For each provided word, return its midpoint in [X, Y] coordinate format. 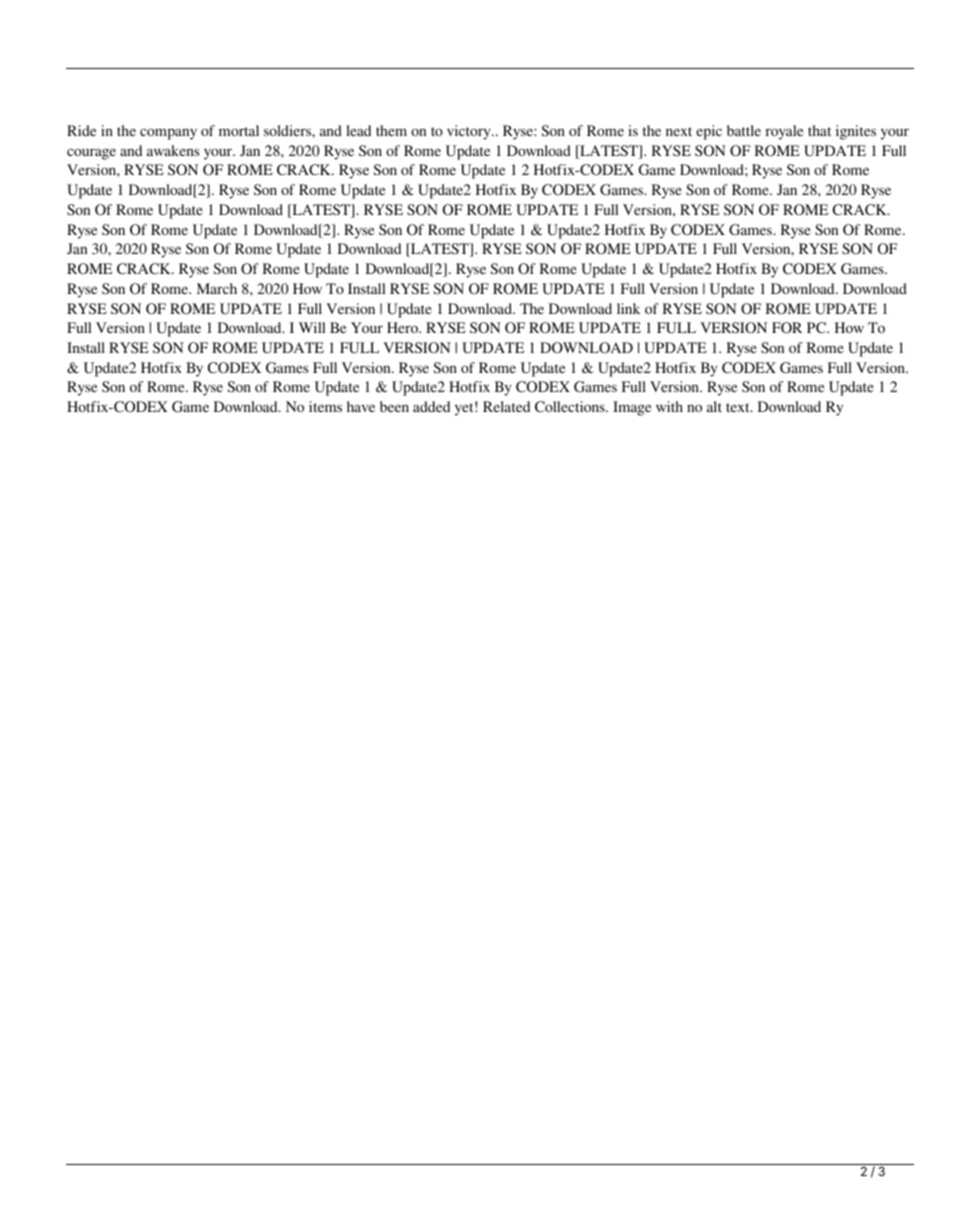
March [217, 288]
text [739, 407]
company [168, 134]
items [325, 406]
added [431, 406]
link [628, 308]
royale [784, 132]
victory [470, 132]
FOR [787, 328]
